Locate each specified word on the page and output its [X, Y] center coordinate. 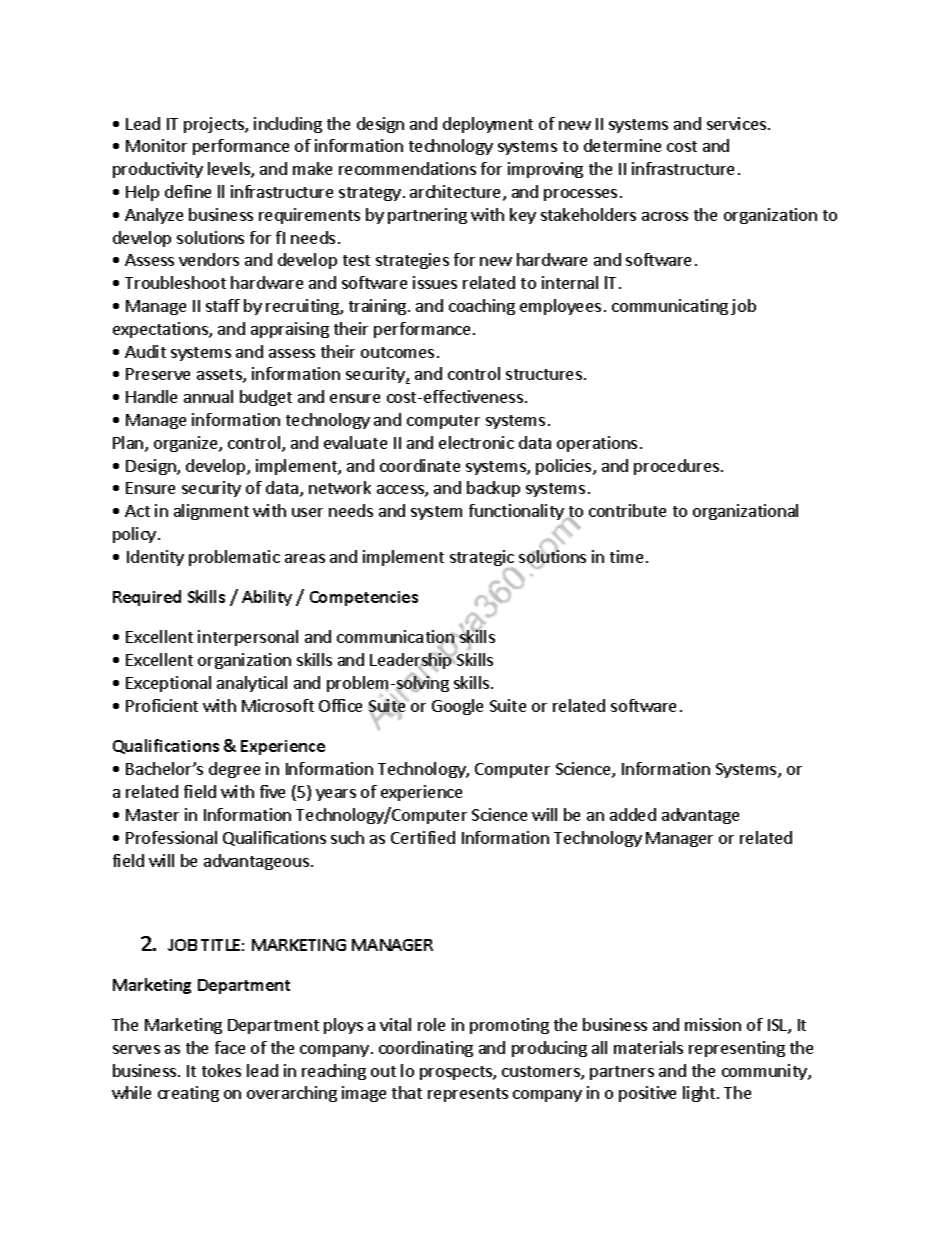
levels [230, 170]
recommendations [407, 168]
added [633, 814]
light [700, 1094]
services [736, 123]
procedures [676, 467]
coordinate [420, 465]
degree [234, 770]
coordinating [426, 1049]
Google [457, 707]
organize [187, 444]
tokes [221, 1070]
